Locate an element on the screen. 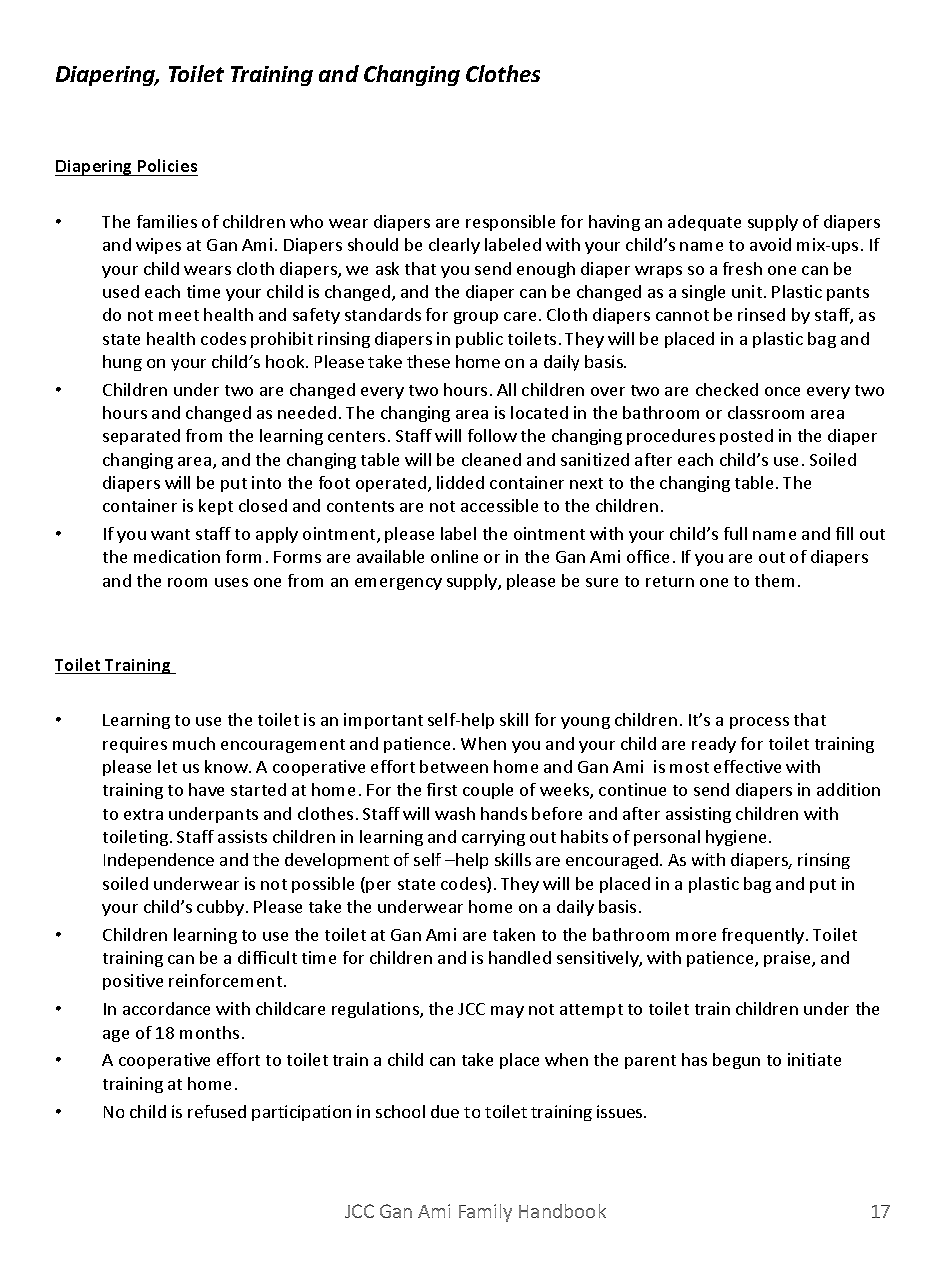 This screenshot has height=1270, width=952. handled is located at coordinates (520, 957).
